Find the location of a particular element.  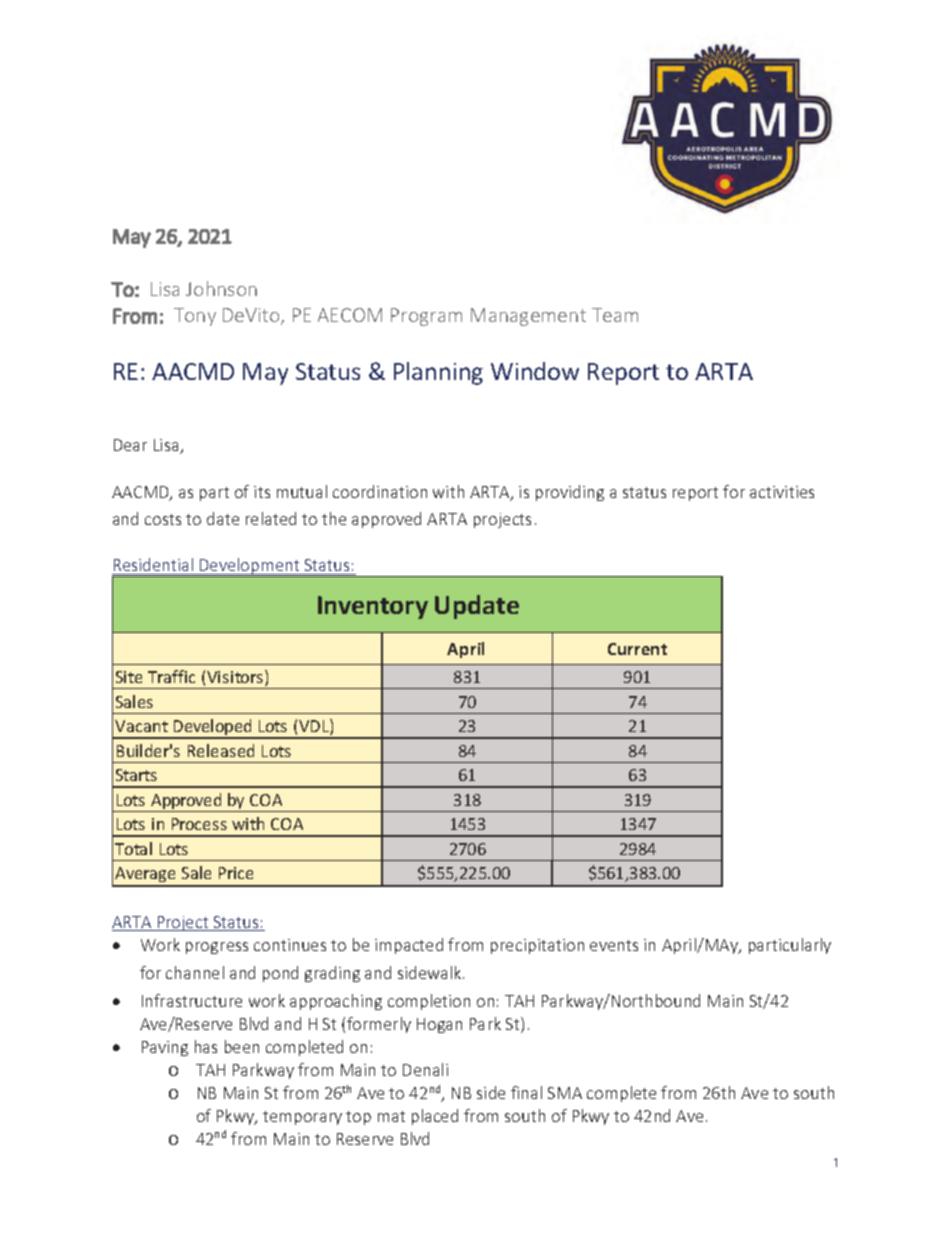

Price is located at coordinates (236, 873).
